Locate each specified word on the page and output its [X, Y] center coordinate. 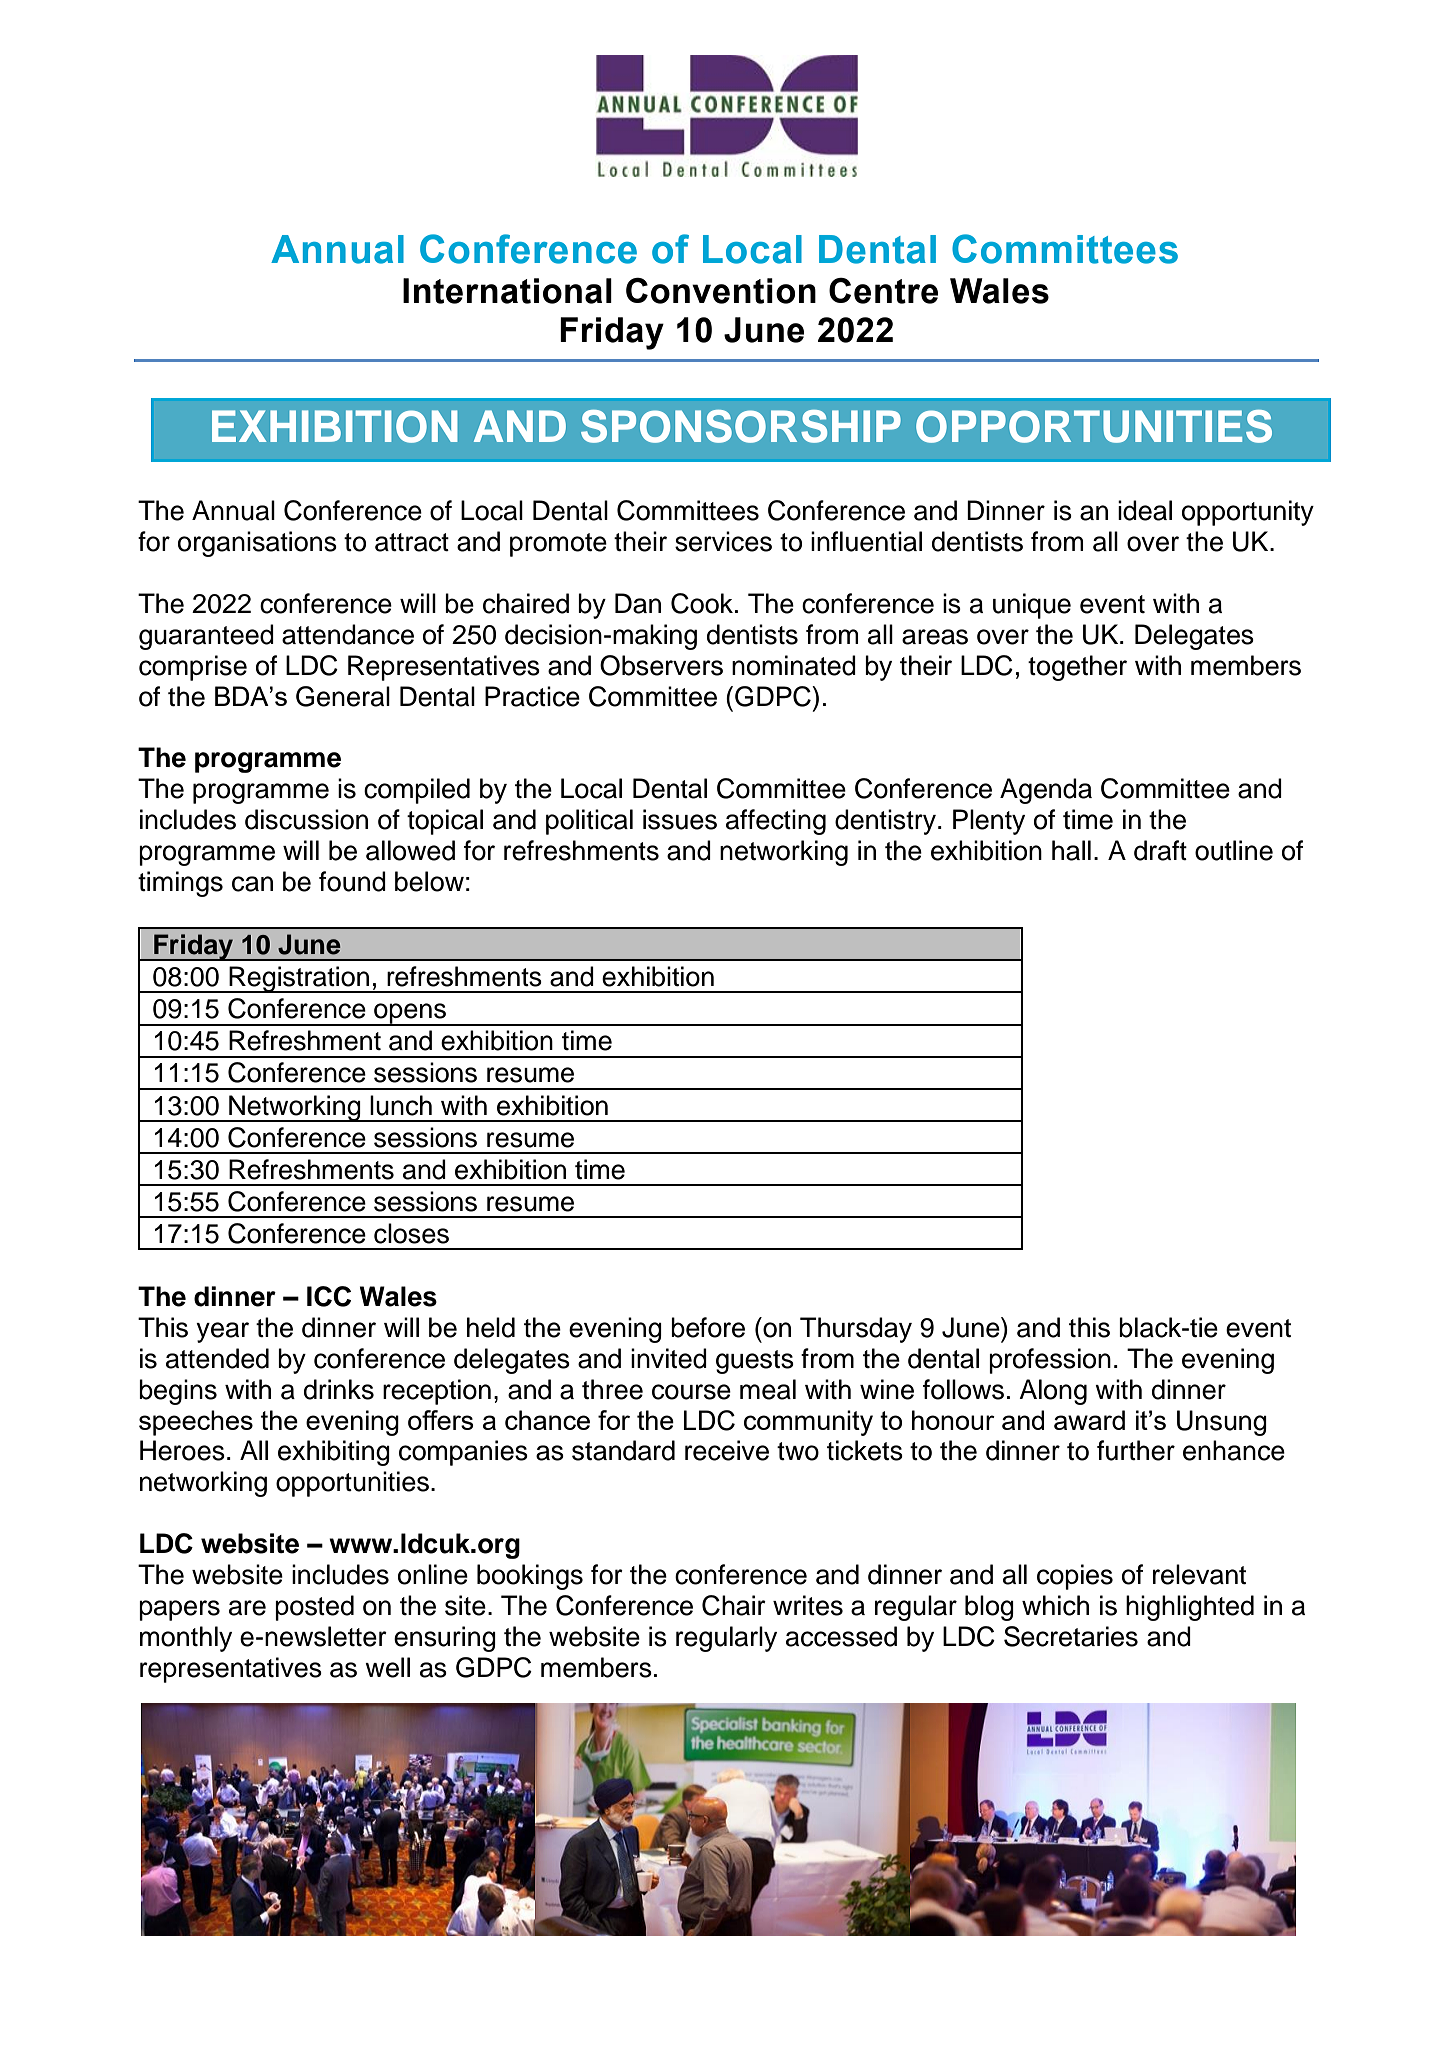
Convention [721, 291]
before [708, 1327]
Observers [661, 665]
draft [1160, 850]
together [1077, 668]
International [507, 291]
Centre [883, 291]
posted [314, 1608]
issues [680, 819]
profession [1050, 1361]
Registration [299, 979]
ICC [329, 1296]
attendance [348, 634]
